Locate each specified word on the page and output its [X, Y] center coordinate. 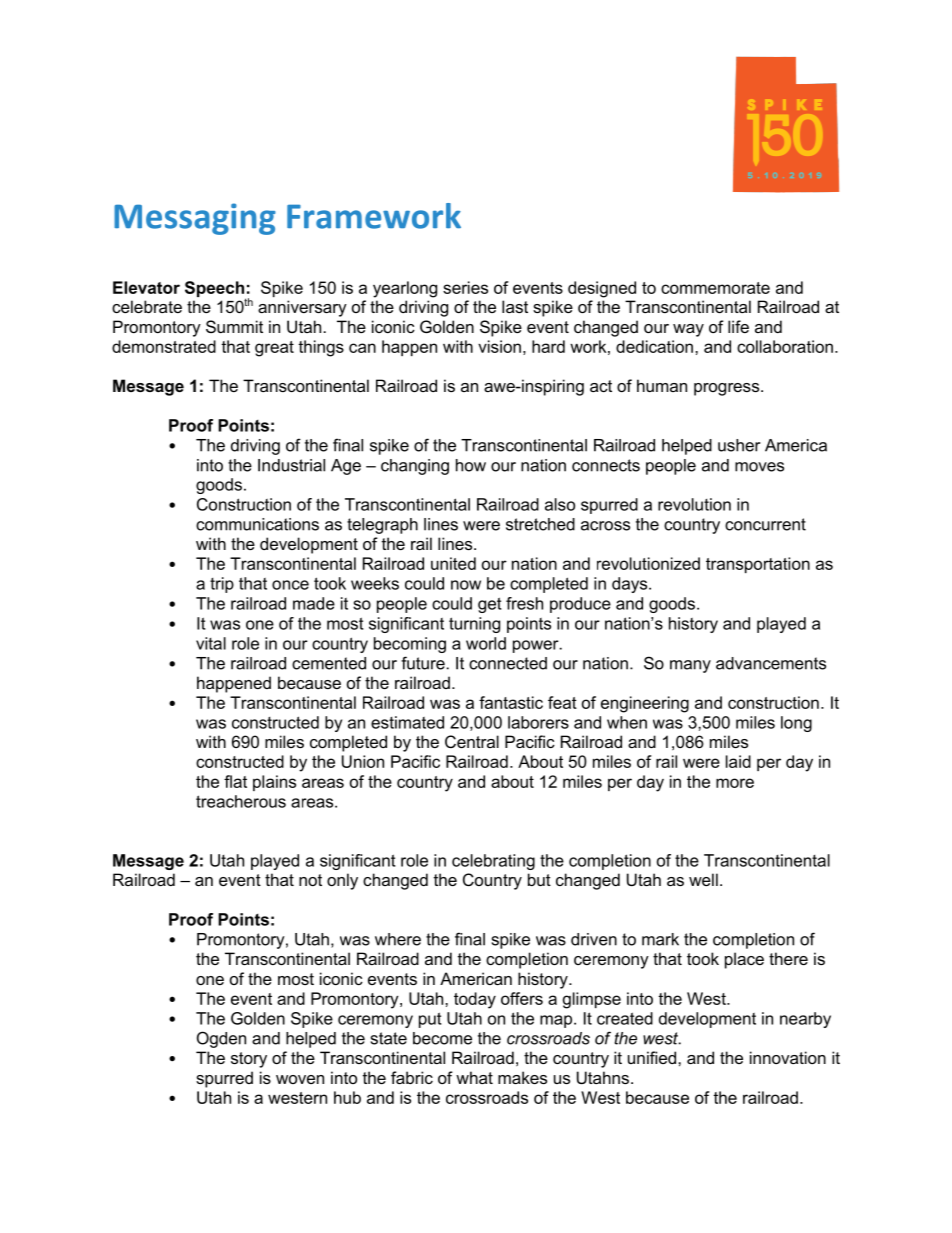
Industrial [291, 465]
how [471, 465]
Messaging [195, 219]
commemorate [715, 288]
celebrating [493, 862]
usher [739, 445]
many [690, 666]
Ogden [221, 1039]
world [486, 643]
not [310, 880]
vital [211, 643]
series [465, 287]
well [703, 879]
